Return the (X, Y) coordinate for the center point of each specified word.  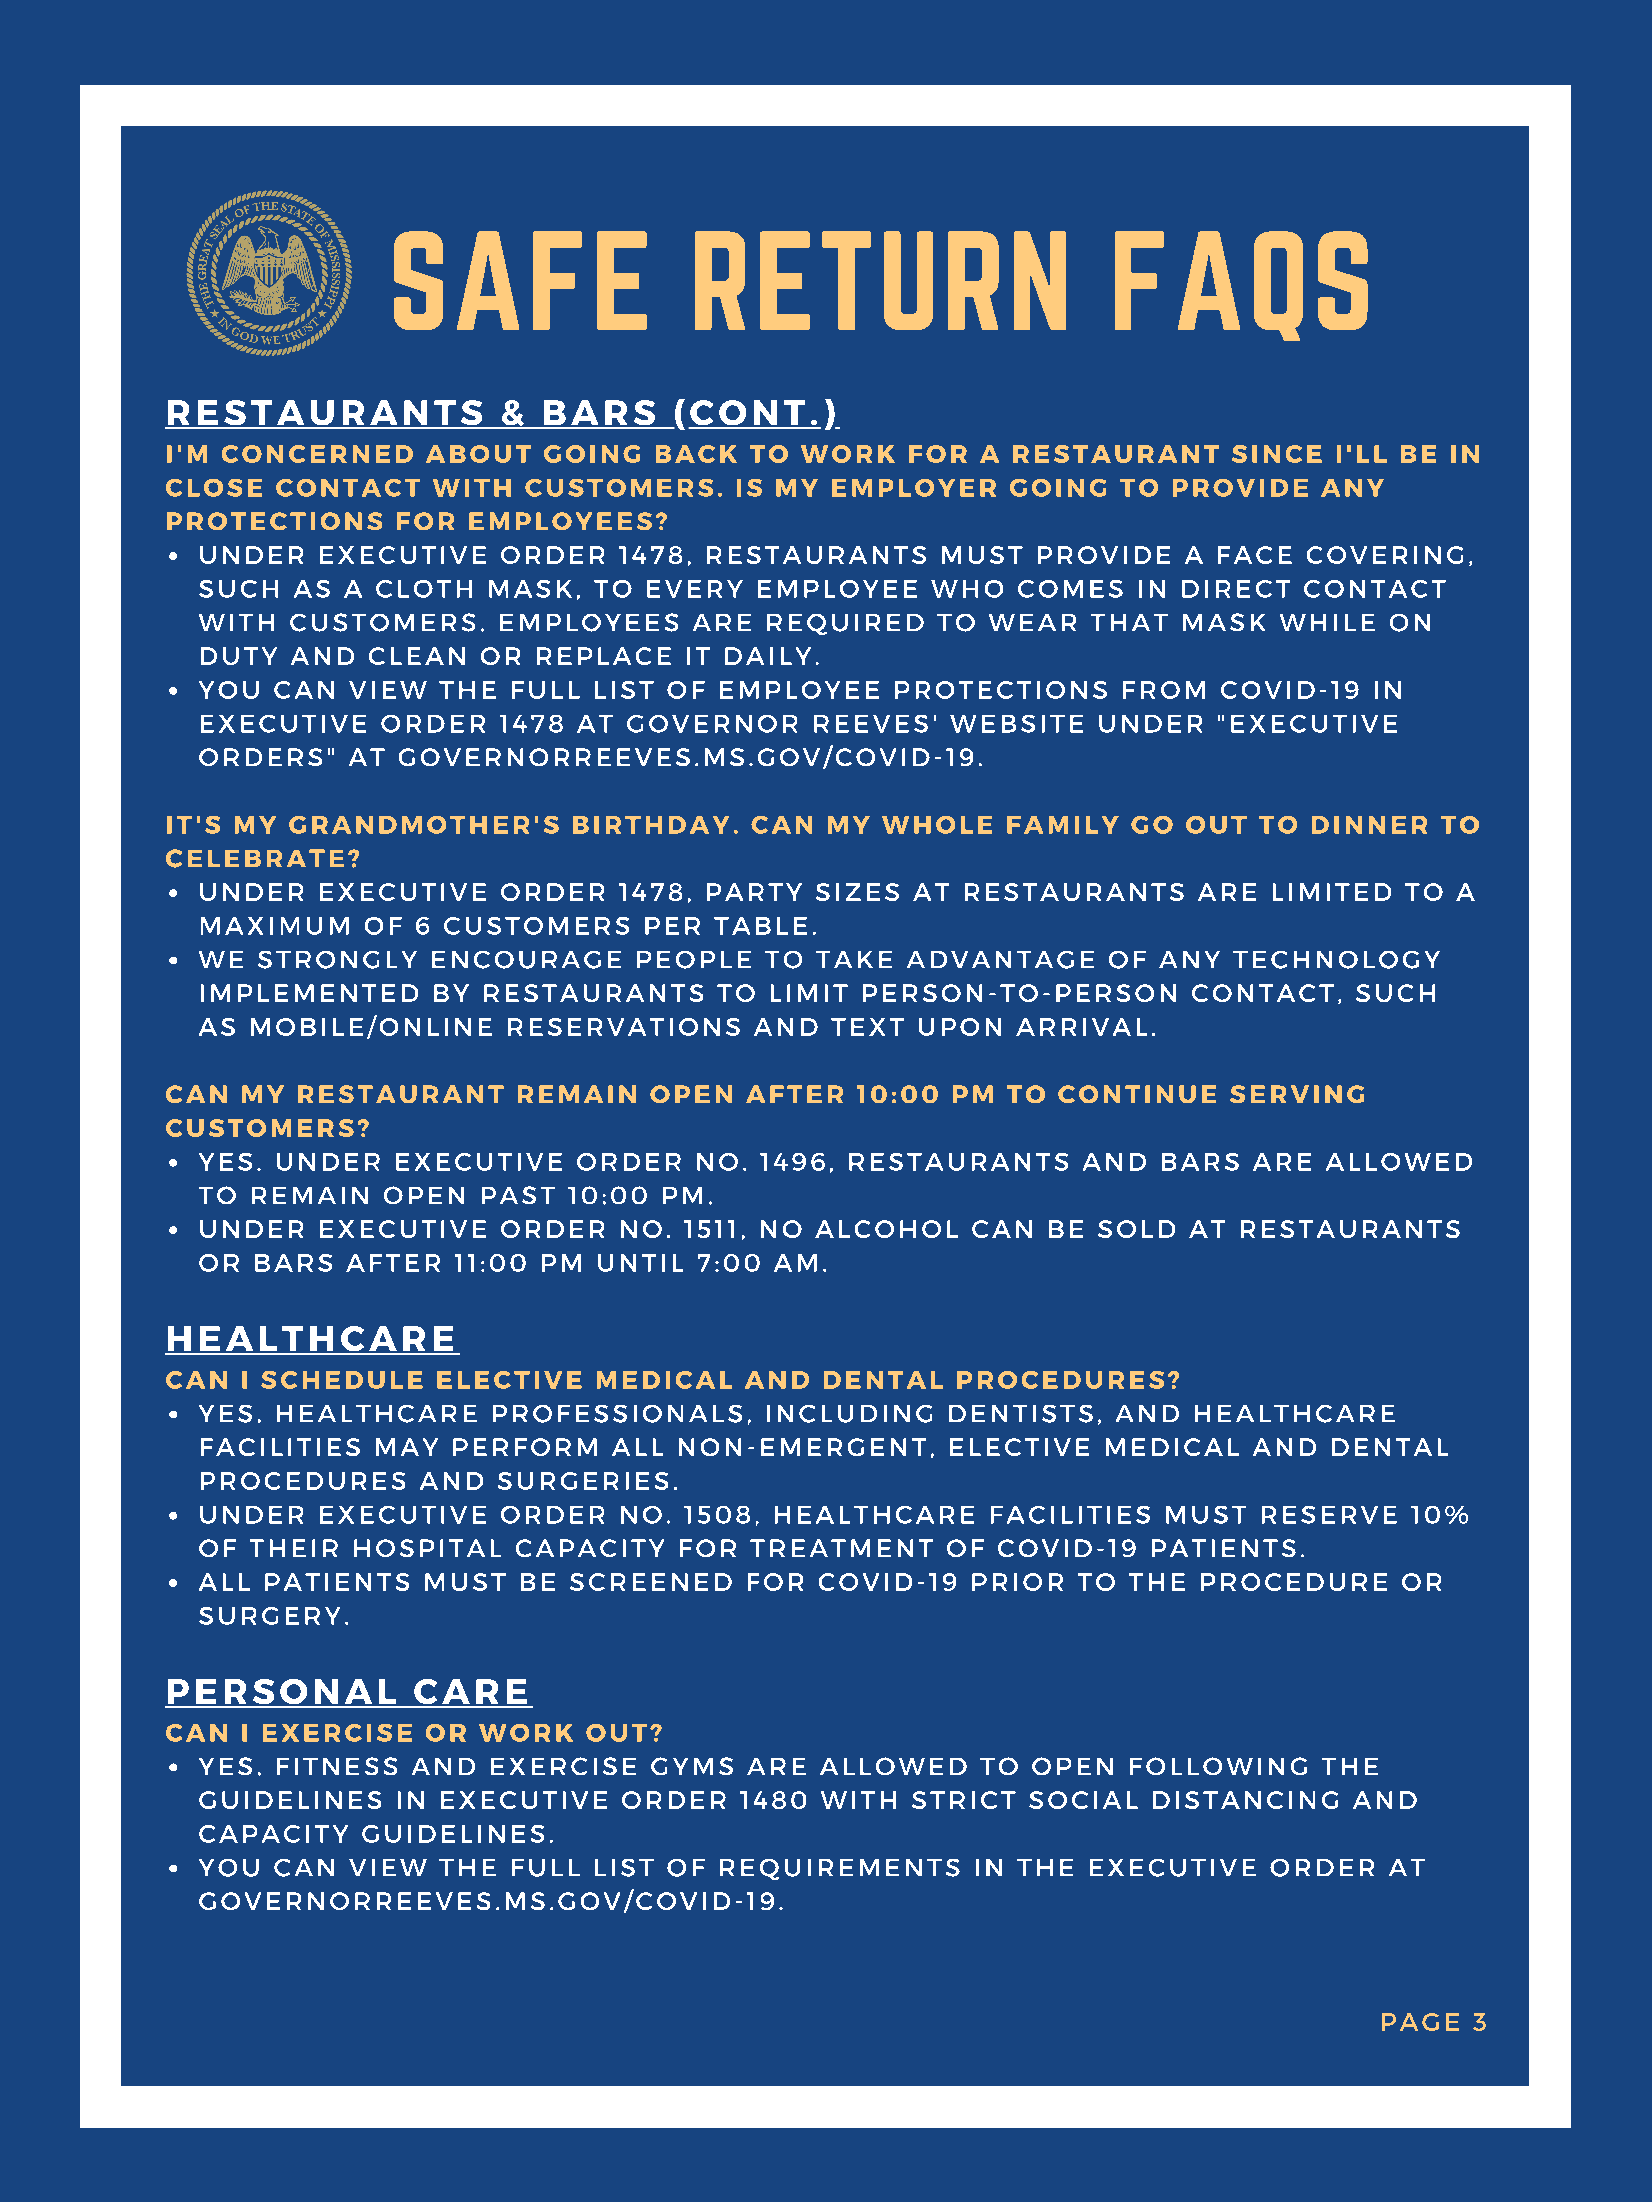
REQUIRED (845, 624)
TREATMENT (841, 1548)
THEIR (294, 1548)
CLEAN (417, 656)
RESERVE (1329, 1515)
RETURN (880, 280)
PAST (518, 1195)
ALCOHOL (886, 1229)
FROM (1164, 690)
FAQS (1241, 286)
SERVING (1297, 1094)
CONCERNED (317, 454)
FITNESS (337, 1766)
